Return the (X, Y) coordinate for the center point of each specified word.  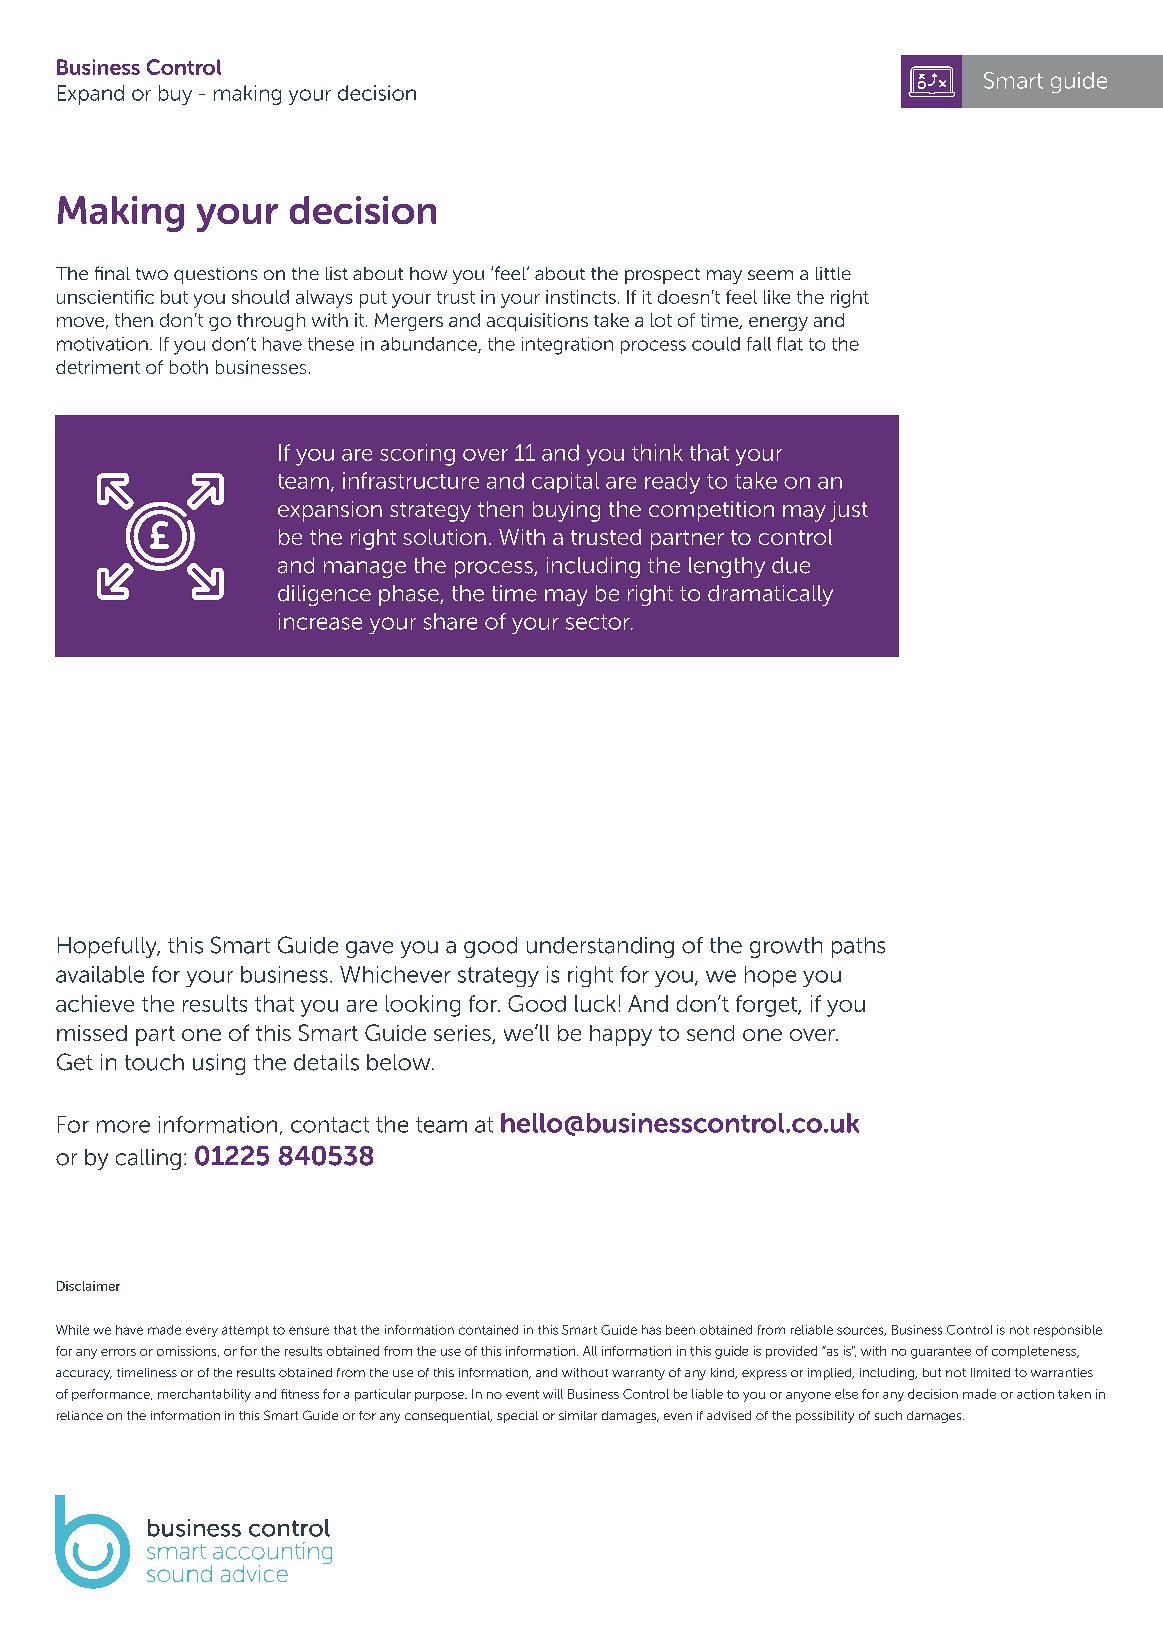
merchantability (204, 1395)
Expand (91, 95)
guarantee (941, 1353)
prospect (662, 276)
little (833, 273)
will (553, 1394)
